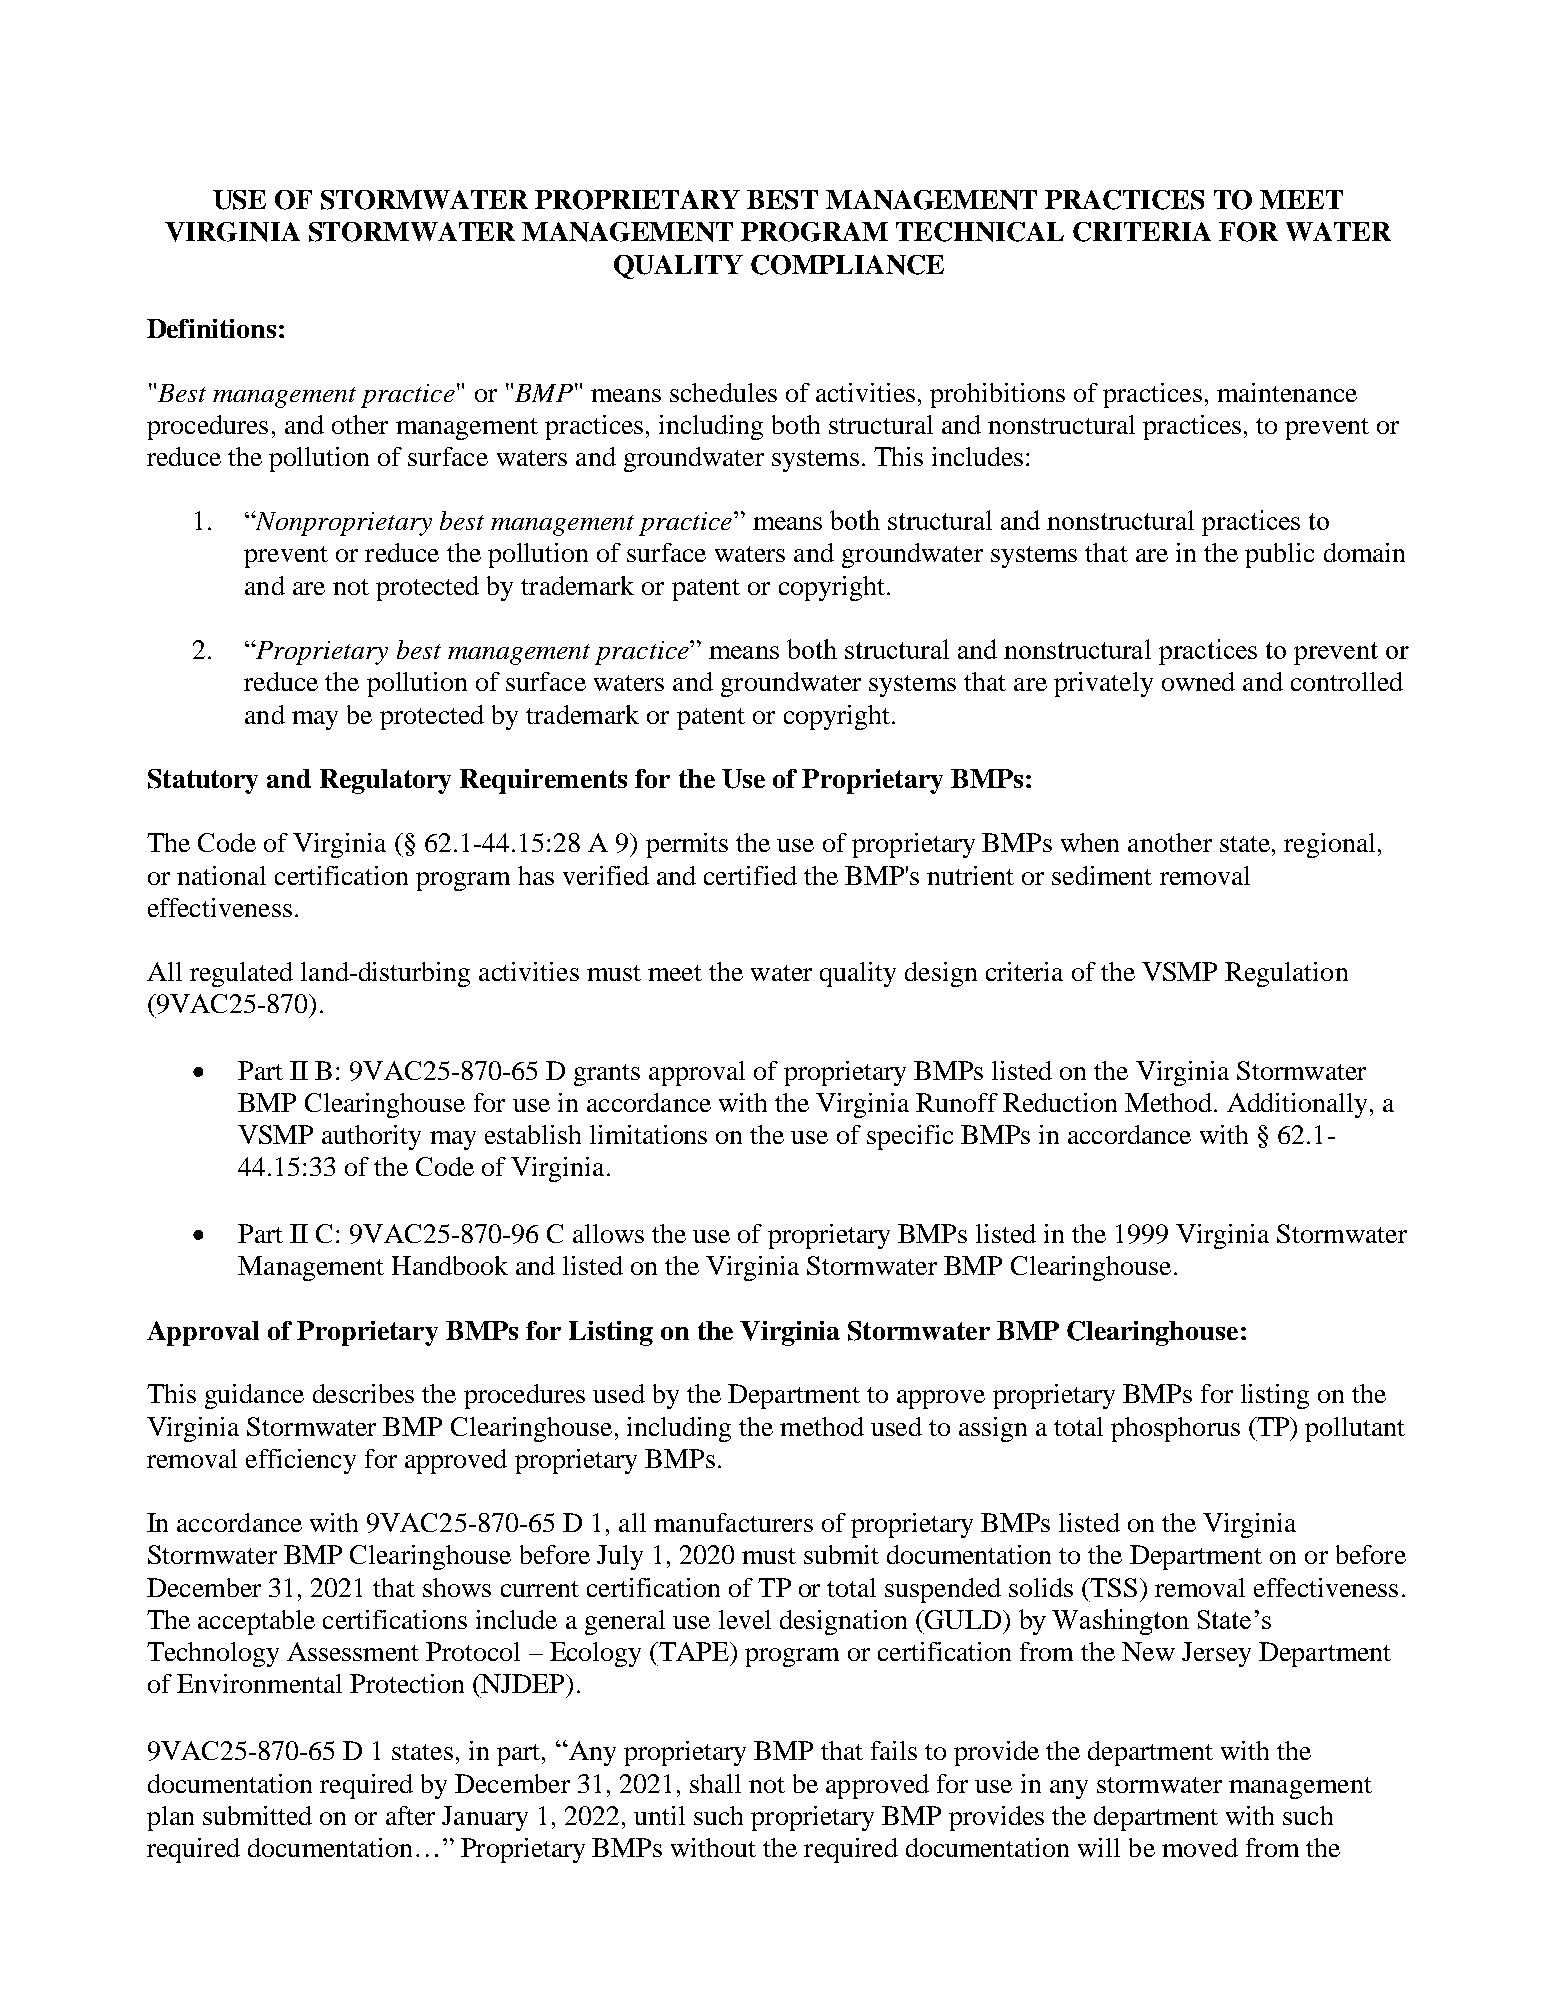 This page has width=1557, height=2015. I want to click on after, so click(410, 1815).
